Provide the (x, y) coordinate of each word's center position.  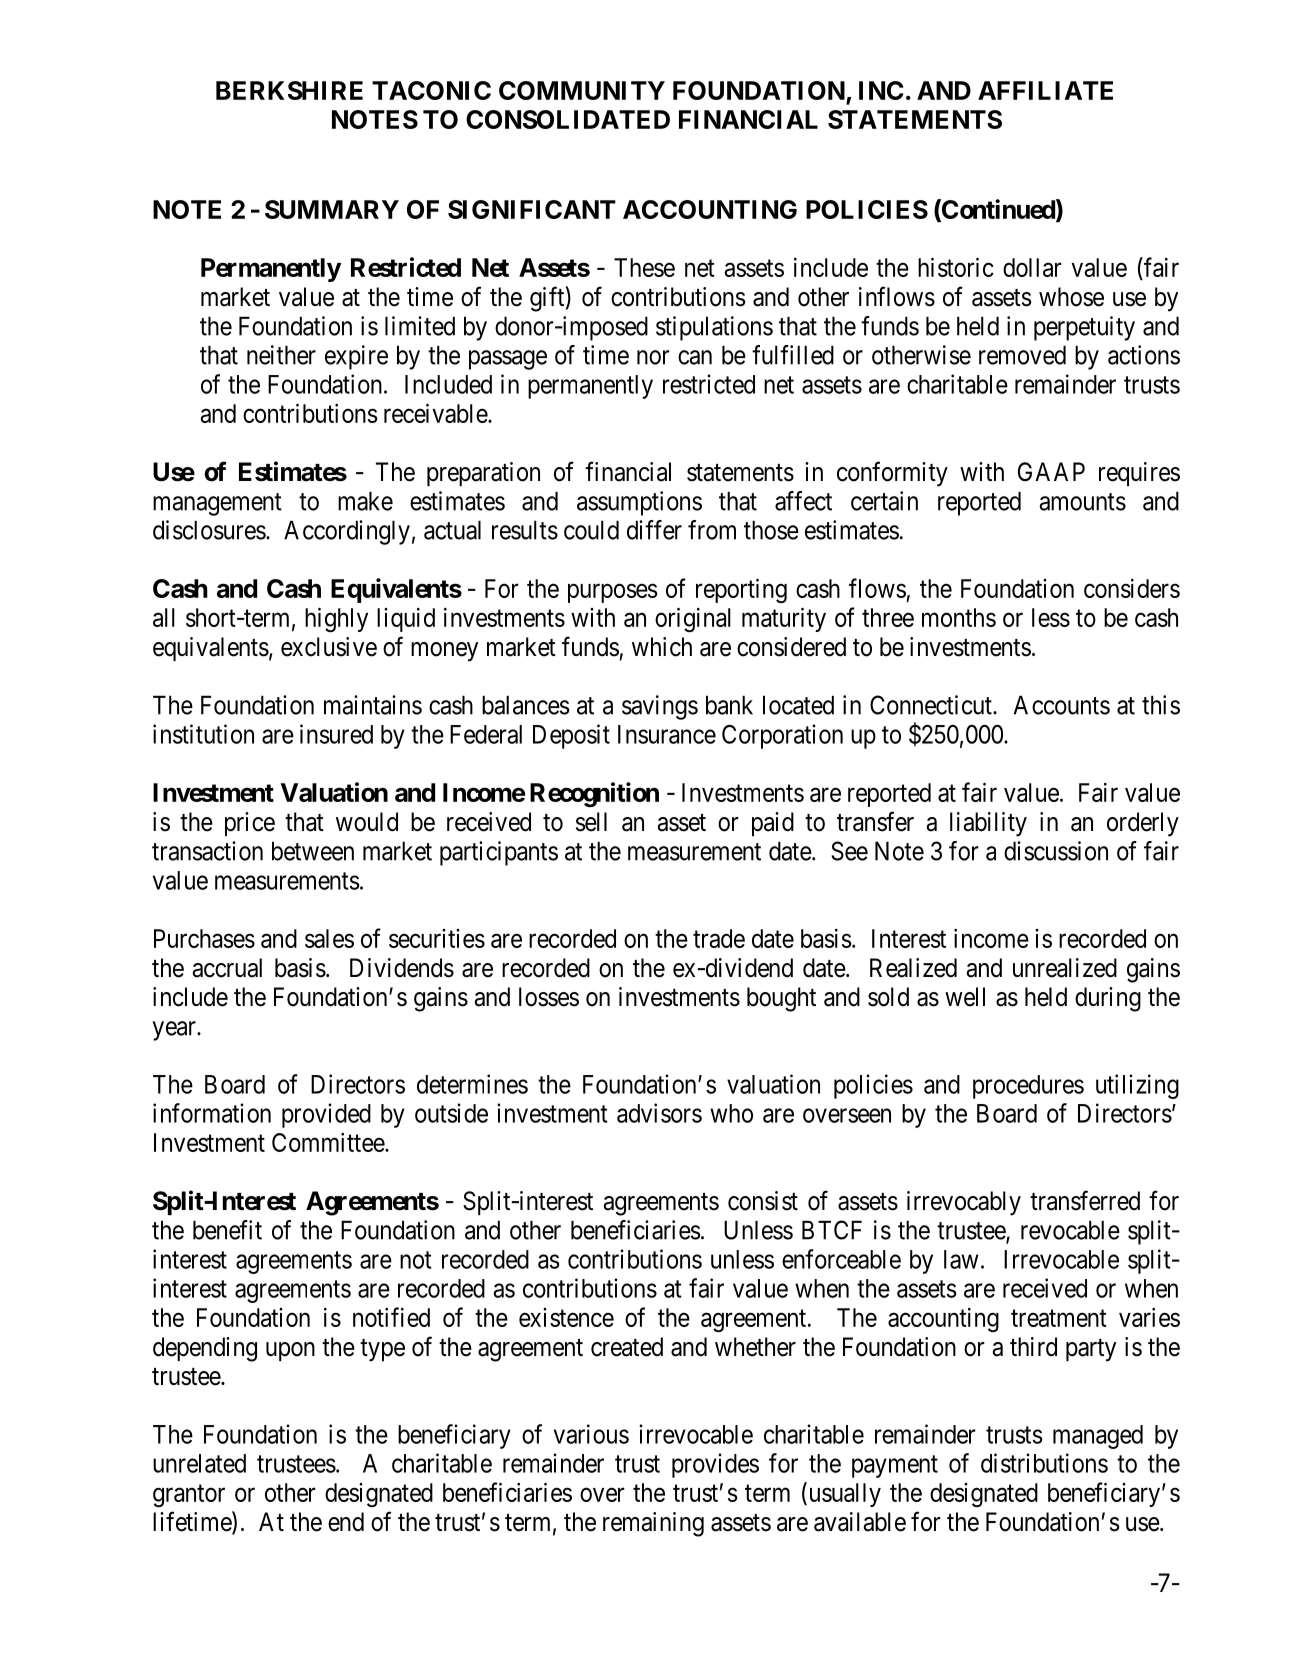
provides (715, 1465)
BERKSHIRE (289, 90)
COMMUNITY (582, 90)
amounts (1082, 502)
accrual (227, 968)
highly (336, 619)
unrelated (199, 1463)
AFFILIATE (1045, 90)
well (965, 997)
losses (549, 997)
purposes (613, 593)
